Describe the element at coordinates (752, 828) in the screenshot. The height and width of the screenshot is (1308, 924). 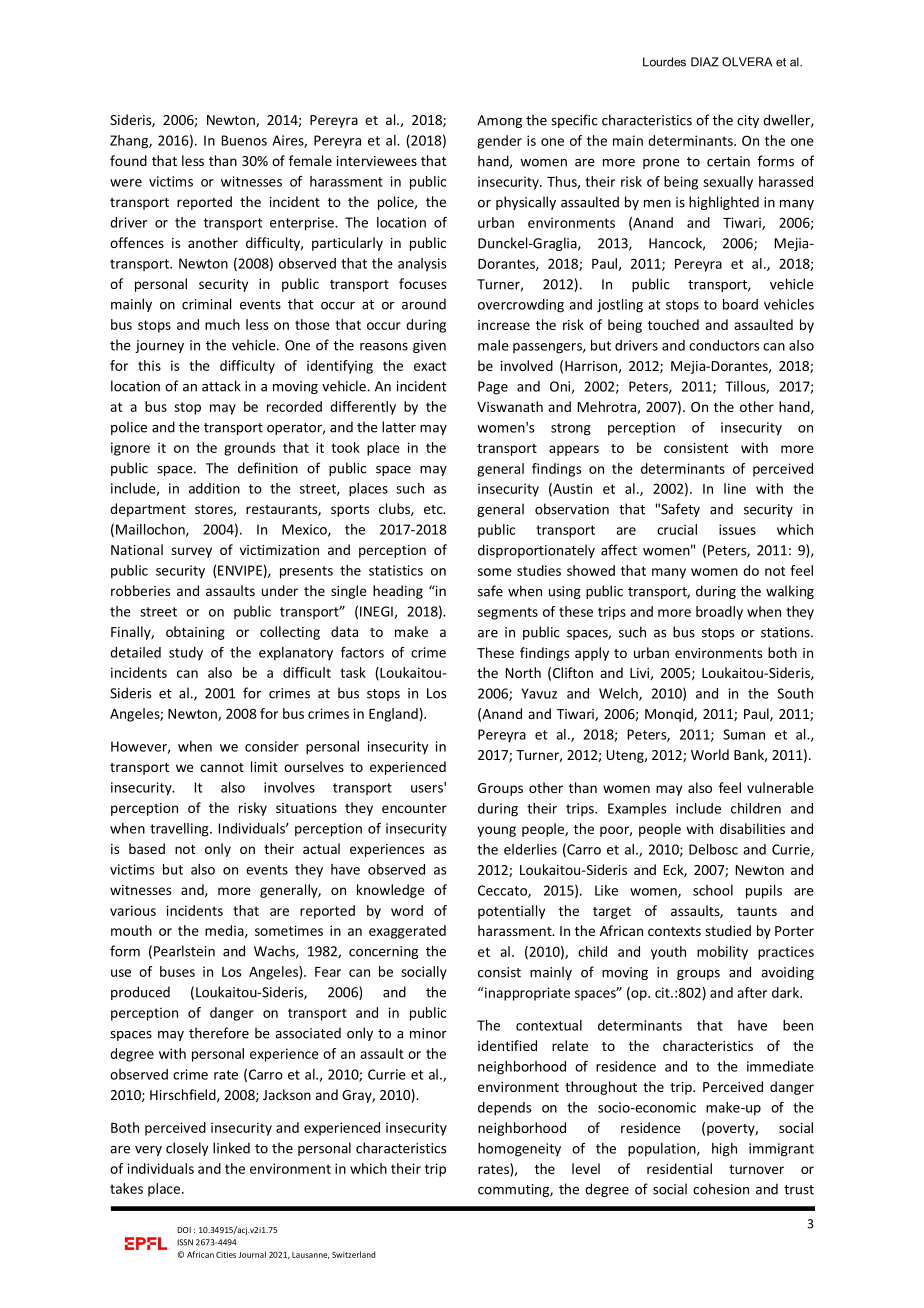
I see `disabilities` at that location.
